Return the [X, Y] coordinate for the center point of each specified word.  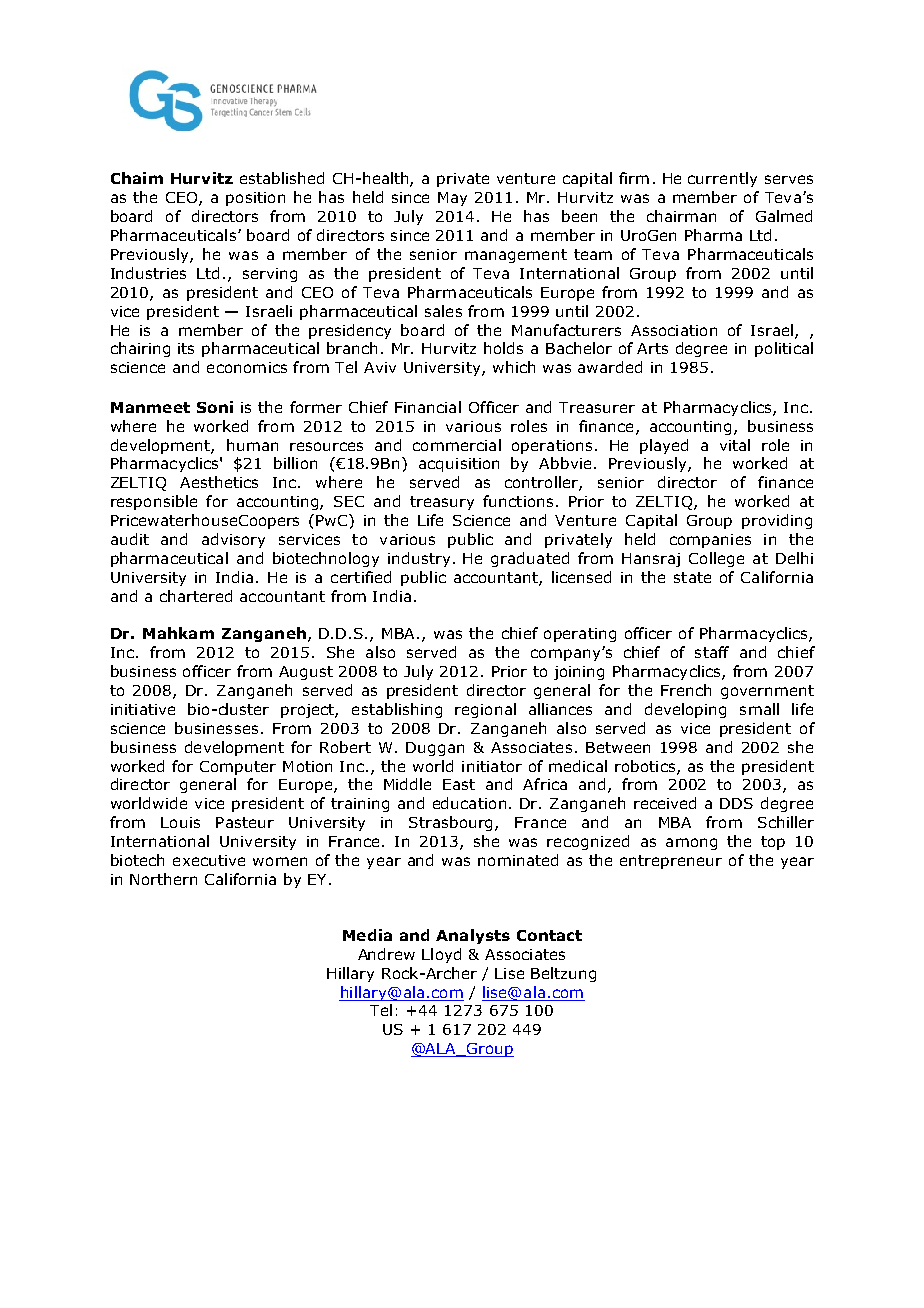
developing [685, 710]
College [716, 559]
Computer [238, 768]
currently [722, 179]
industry [419, 559]
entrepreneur [671, 862]
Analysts [473, 936]
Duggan [435, 749]
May [452, 199]
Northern [163, 879]
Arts [652, 348]
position [255, 199]
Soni [215, 407]
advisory [233, 540]
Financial [428, 407]
